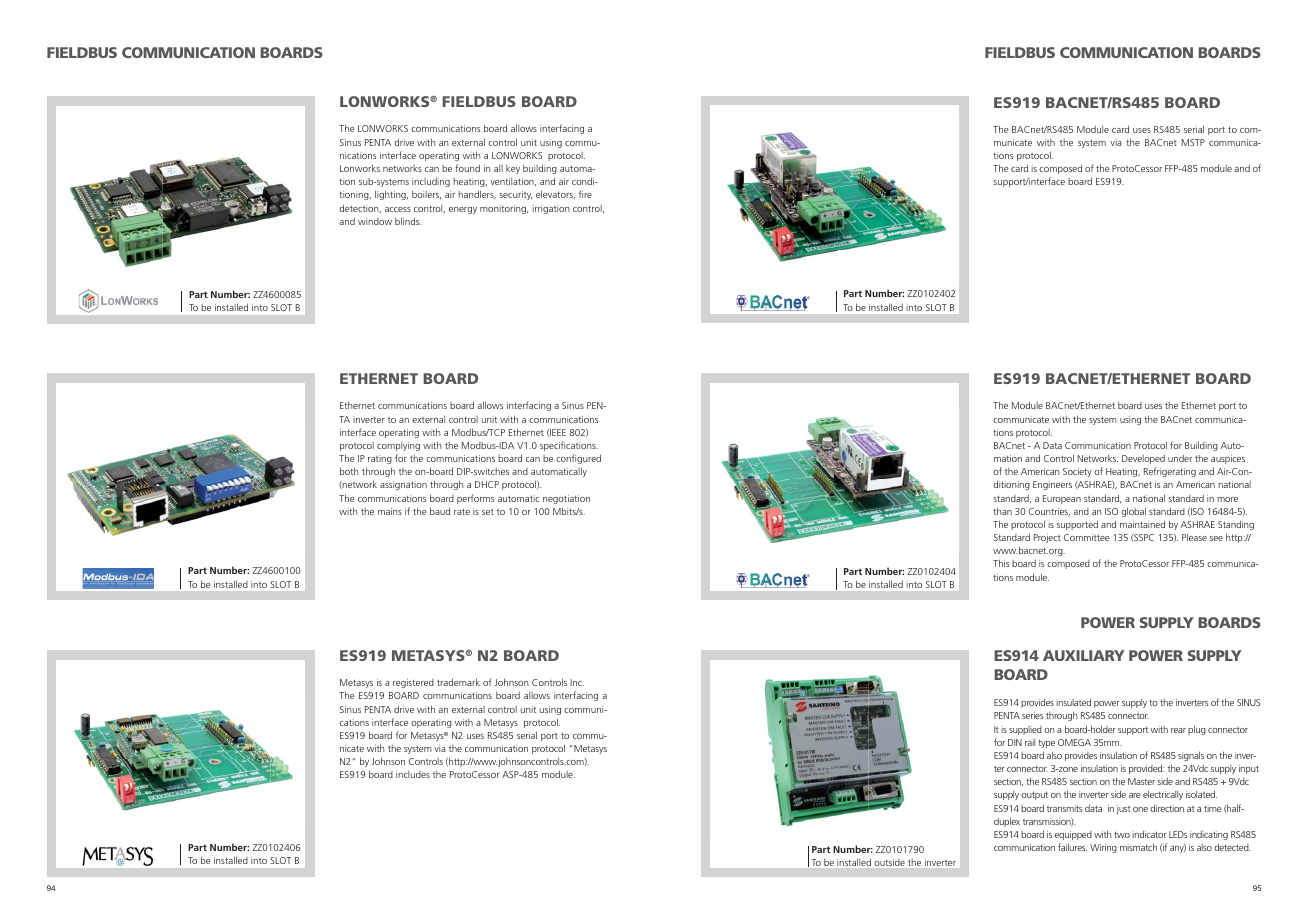 This document has height=924, width=1308. Describe the element at coordinates (1034, 795) in the document. I see `output` at that location.
